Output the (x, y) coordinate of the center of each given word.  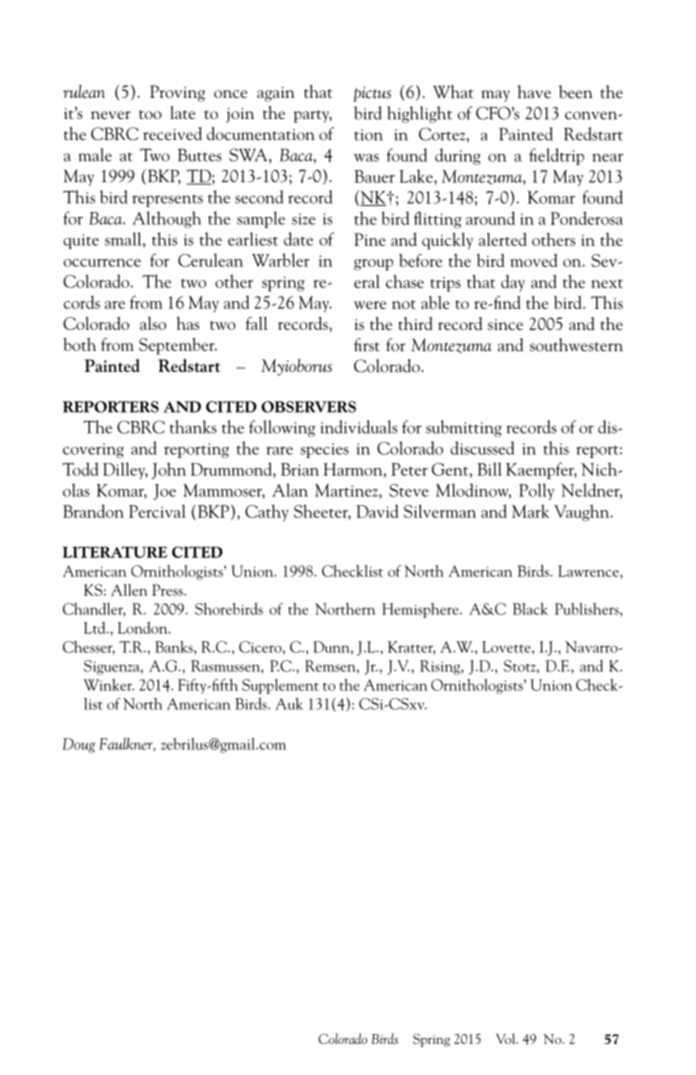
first (367, 345)
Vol (507, 1038)
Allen (129, 590)
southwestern (576, 345)
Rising (441, 667)
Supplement (280, 686)
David (377, 511)
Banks (175, 648)
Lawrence (589, 571)
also (153, 323)
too (150, 114)
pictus (372, 94)
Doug (79, 745)
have (534, 92)
